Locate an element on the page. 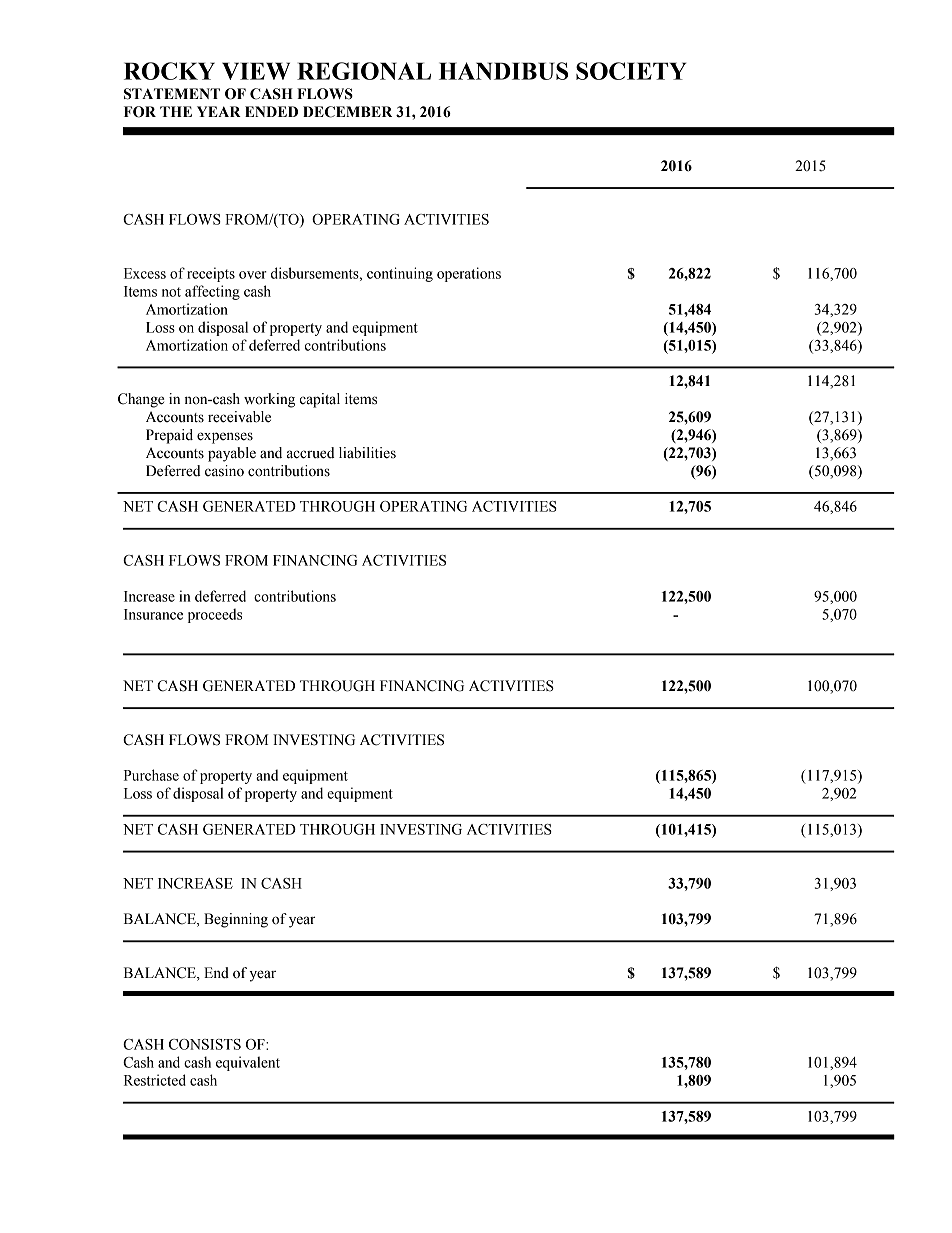 The image size is (952, 1233). accrued is located at coordinates (311, 453).
